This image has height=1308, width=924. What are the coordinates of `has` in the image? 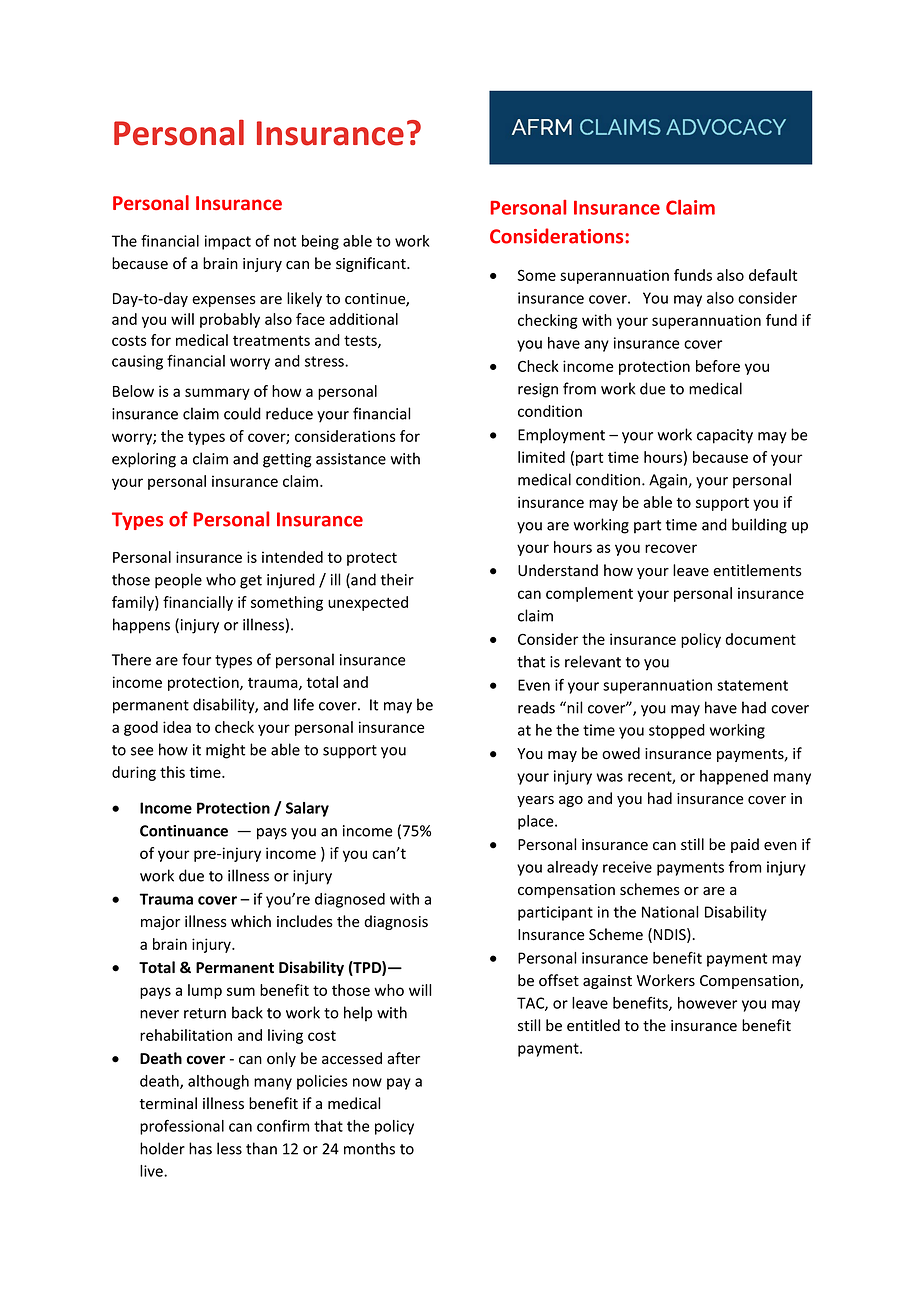 It's located at (200, 1148).
